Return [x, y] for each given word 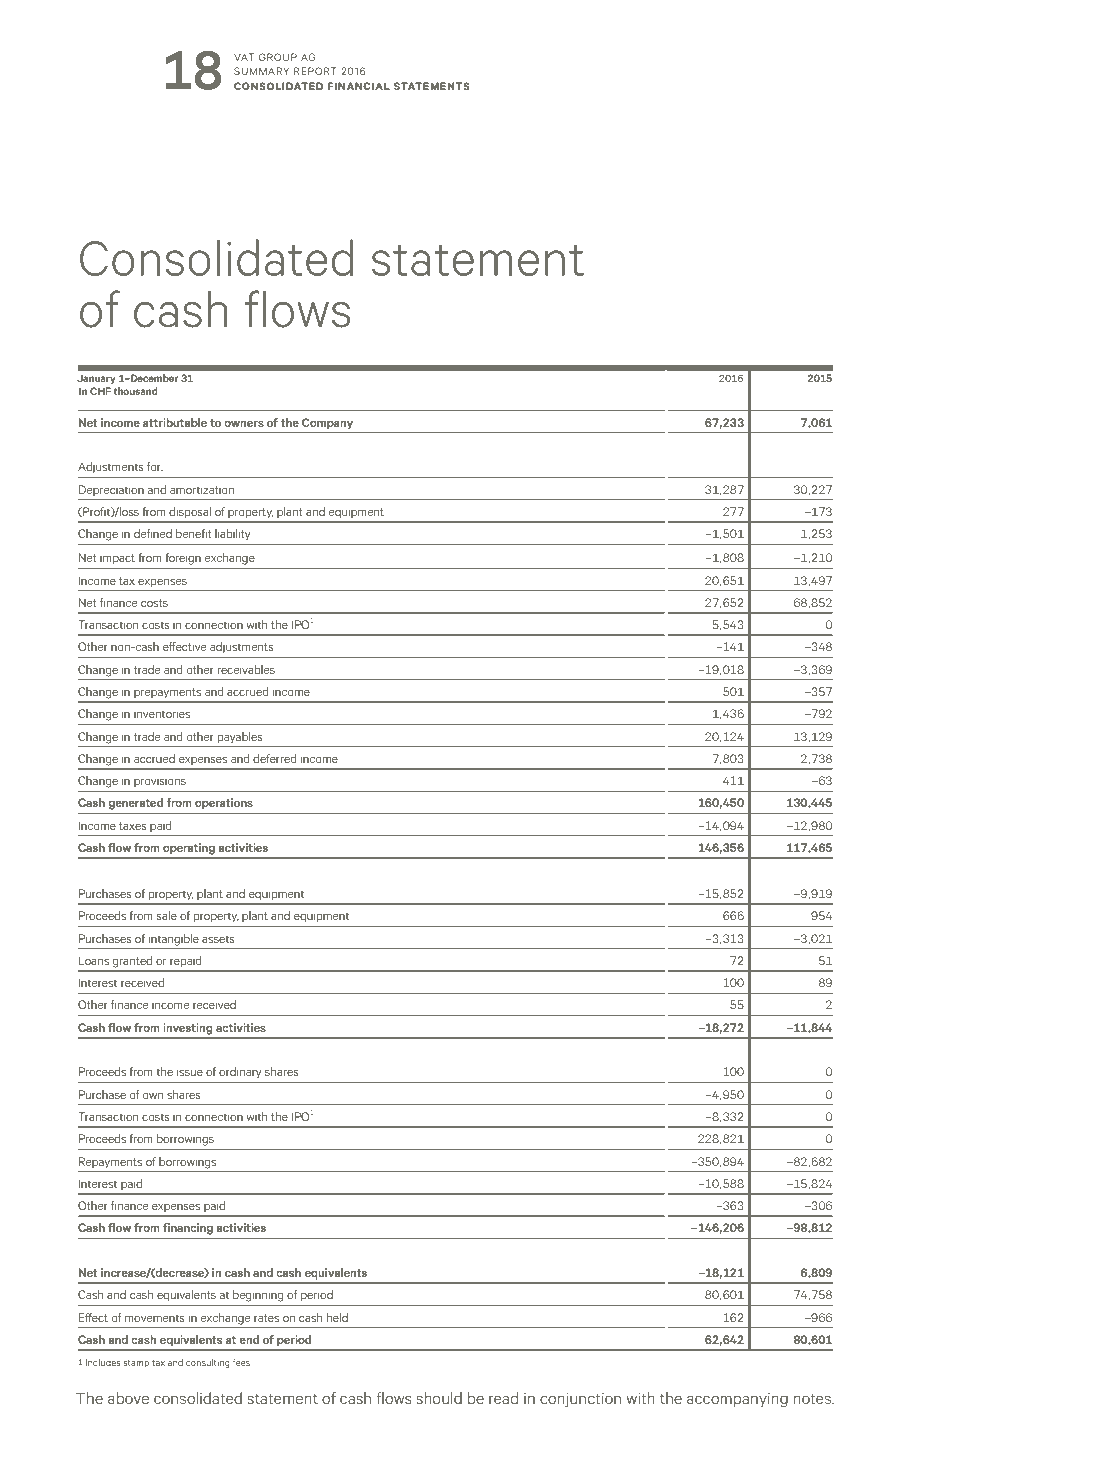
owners [244, 424]
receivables [246, 669]
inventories [162, 713]
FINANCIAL [359, 86]
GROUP [278, 57]
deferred [275, 758]
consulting [208, 1363]
